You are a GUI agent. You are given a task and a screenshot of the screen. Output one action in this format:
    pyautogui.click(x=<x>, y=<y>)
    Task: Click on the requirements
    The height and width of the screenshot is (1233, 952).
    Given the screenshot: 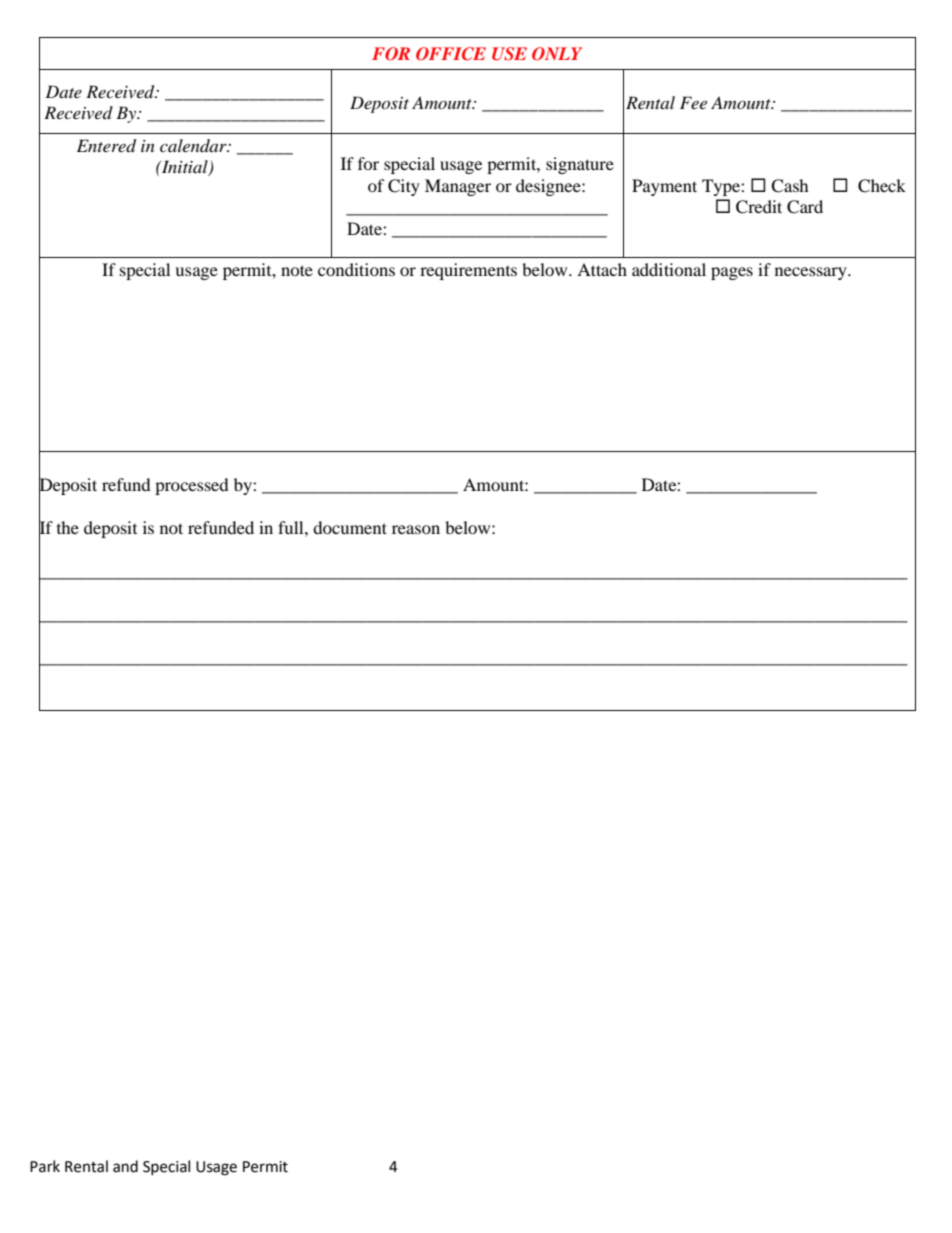 What is the action you would take?
    pyautogui.click(x=468, y=271)
